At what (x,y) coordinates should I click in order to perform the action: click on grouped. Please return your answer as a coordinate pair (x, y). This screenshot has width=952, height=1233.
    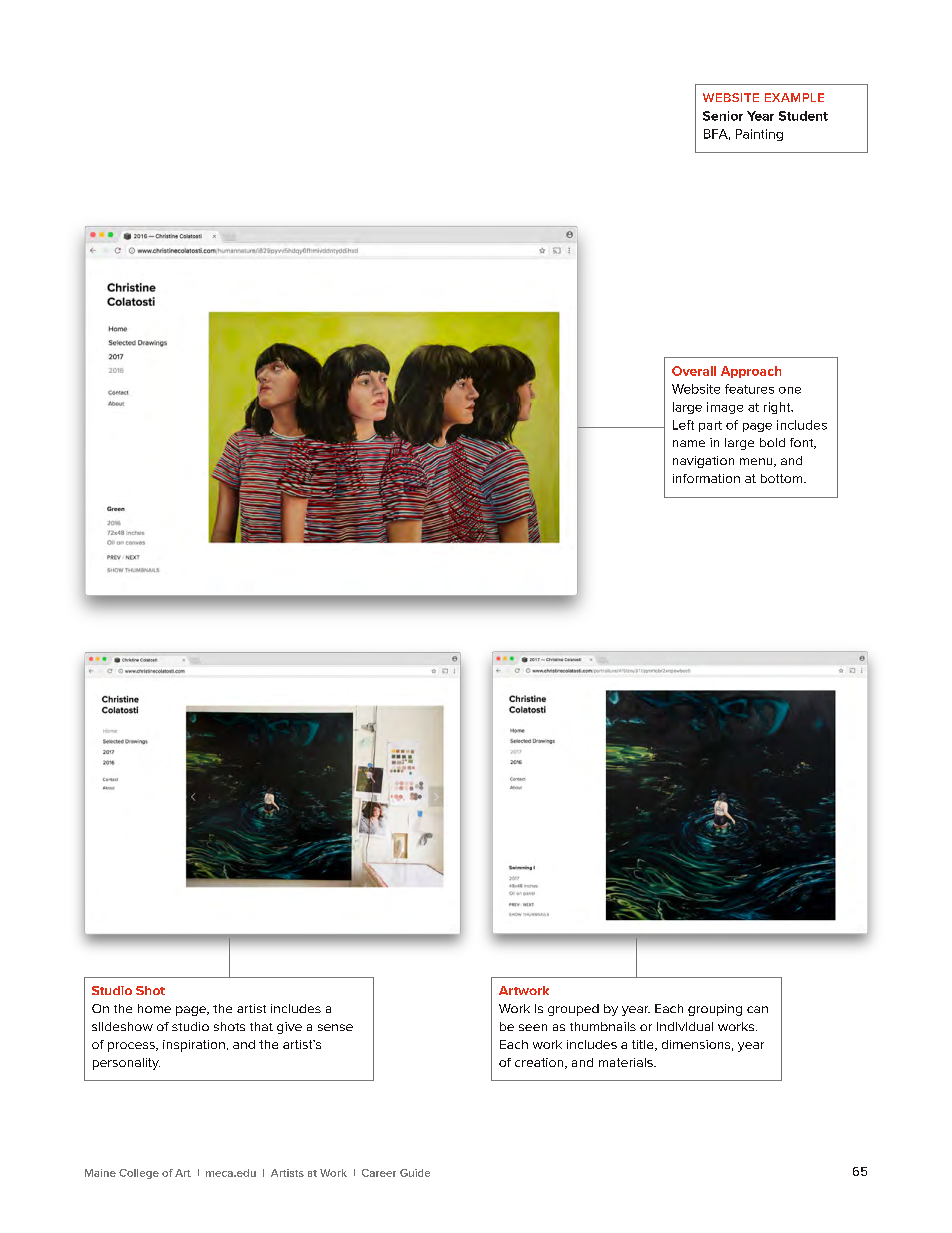
    Looking at the image, I should click on (573, 1010).
